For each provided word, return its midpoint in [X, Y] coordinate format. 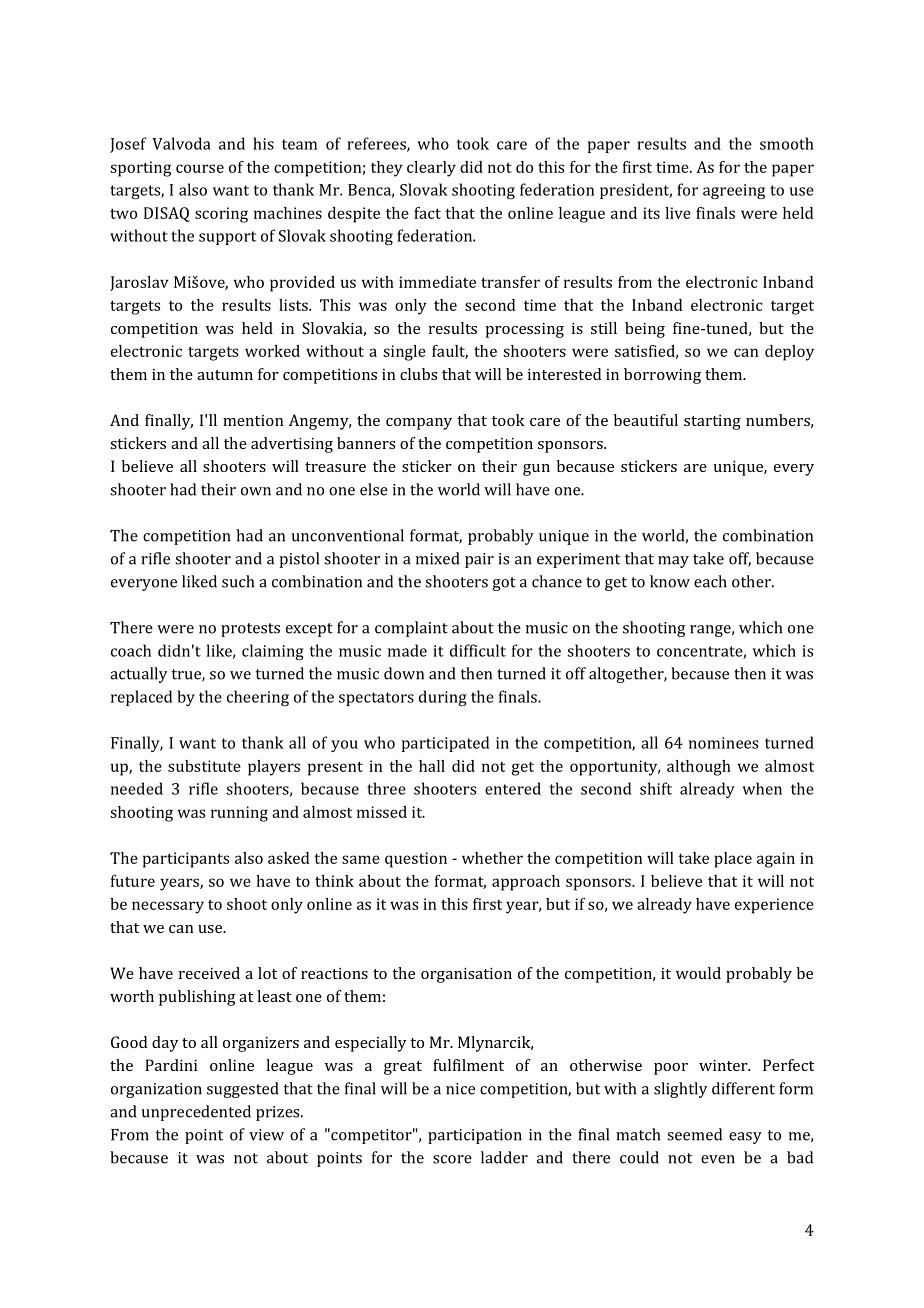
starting [712, 422]
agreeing [734, 191]
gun [536, 470]
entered [513, 788]
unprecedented [196, 1113]
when [762, 788]
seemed [694, 1134]
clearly [431, 169]
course [200, 168]
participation [475, 1136]
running [239, 814]
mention [253, 420]
